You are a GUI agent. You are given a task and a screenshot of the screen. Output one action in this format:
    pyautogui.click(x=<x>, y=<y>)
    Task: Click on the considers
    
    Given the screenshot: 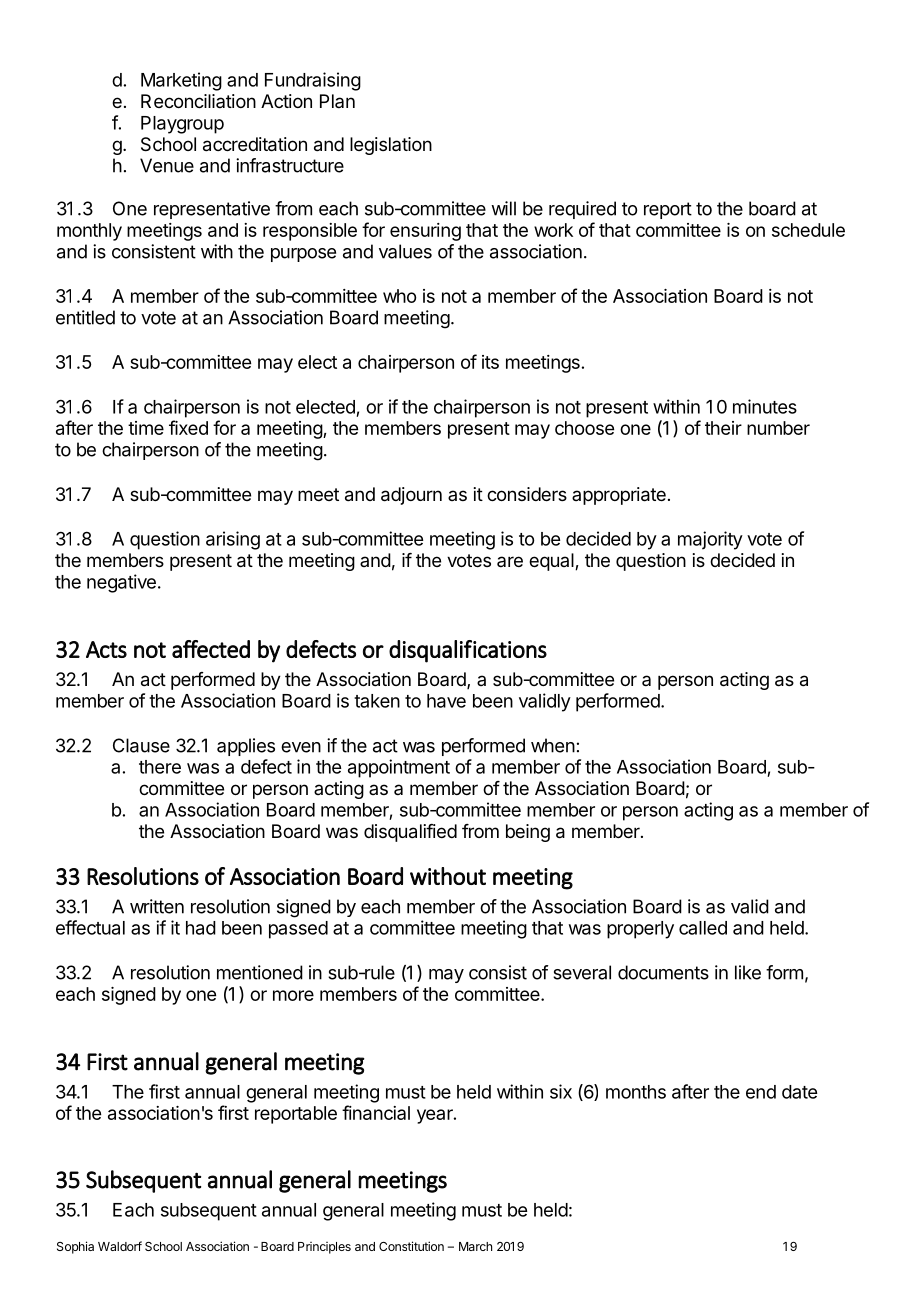 What is the action you would take?
    pyautogui.click(x=527, y=494)
